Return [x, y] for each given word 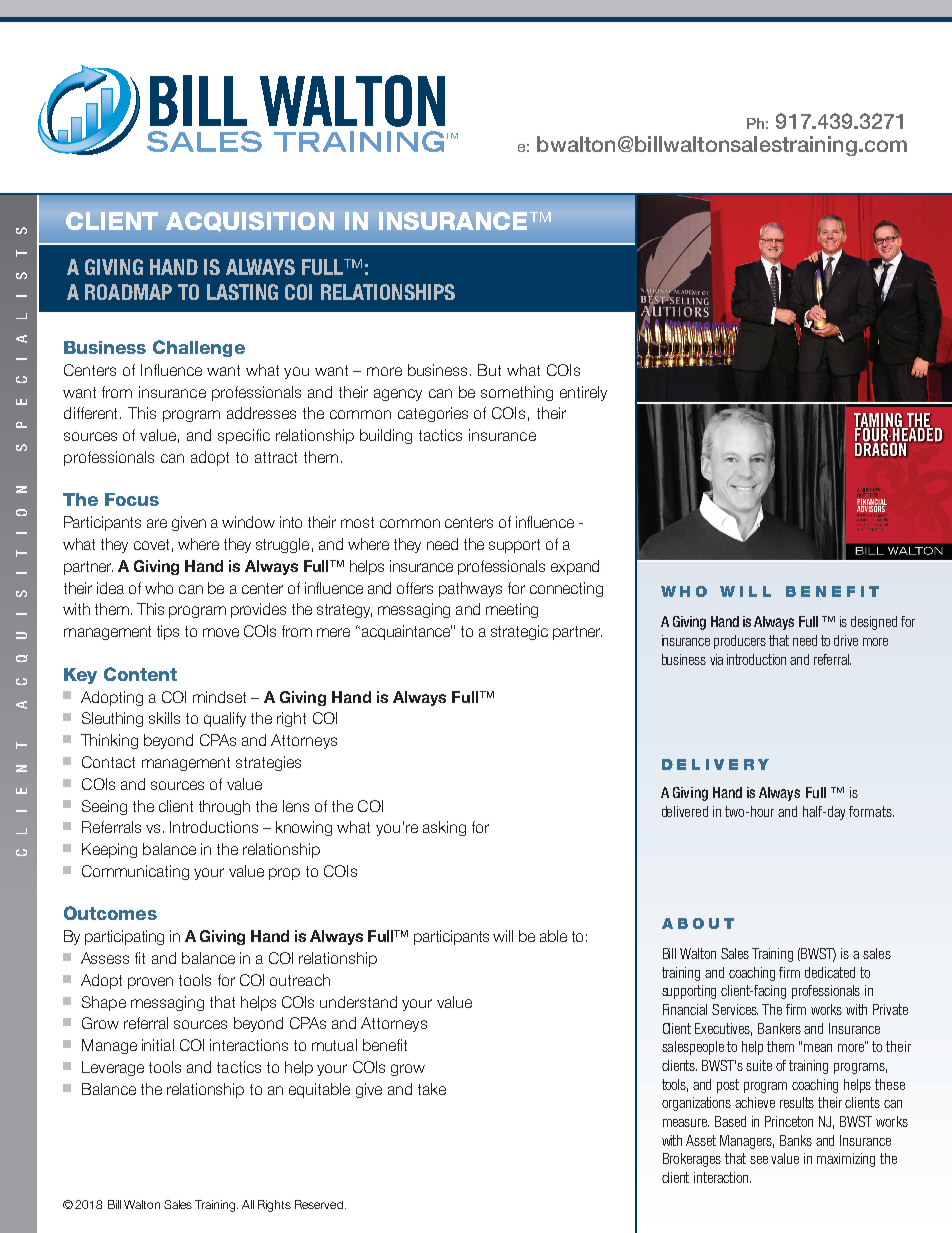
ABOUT [698, 923]
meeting [512, 610]
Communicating [135, 872]
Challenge [199, 348]
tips [168, 632]
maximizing [846, 1160]
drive [846, 640]
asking [444, 828]
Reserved [320, 1204]
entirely [583, 393]
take [432, 1089]
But [489, 370]
